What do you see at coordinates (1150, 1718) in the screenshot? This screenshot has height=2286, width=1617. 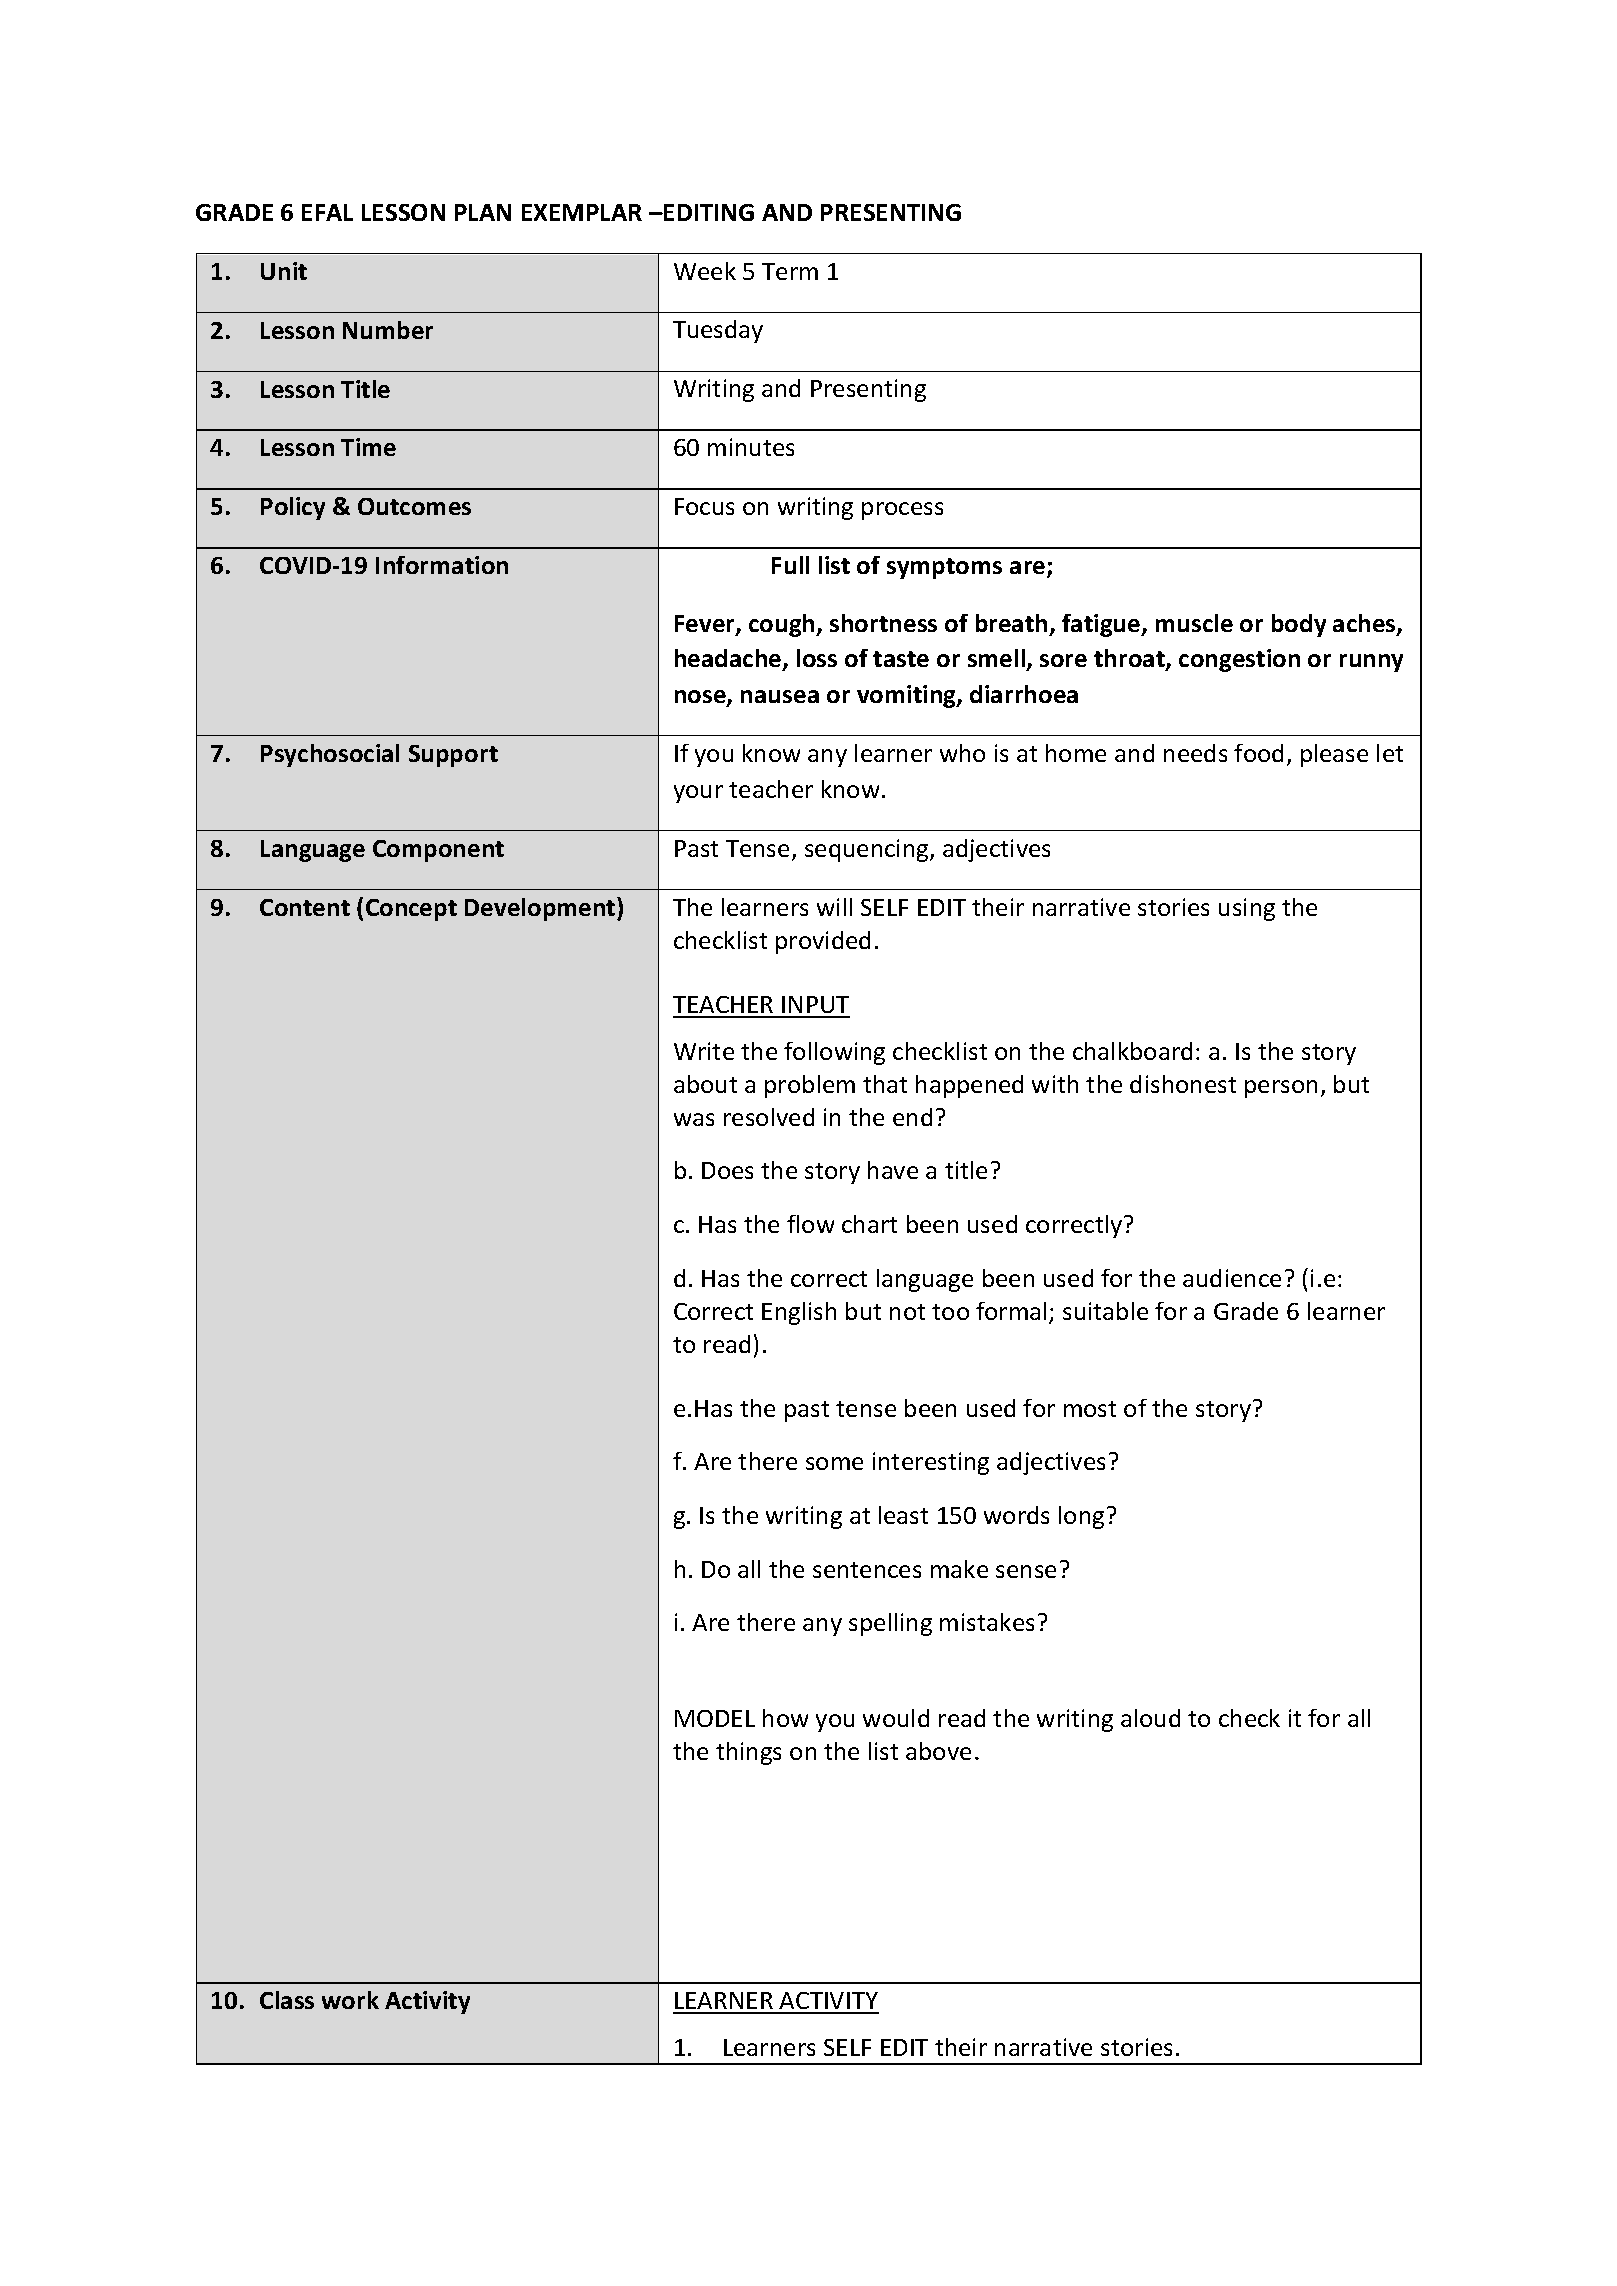 I see `aloud` at bounding box center [1150, 1718].
